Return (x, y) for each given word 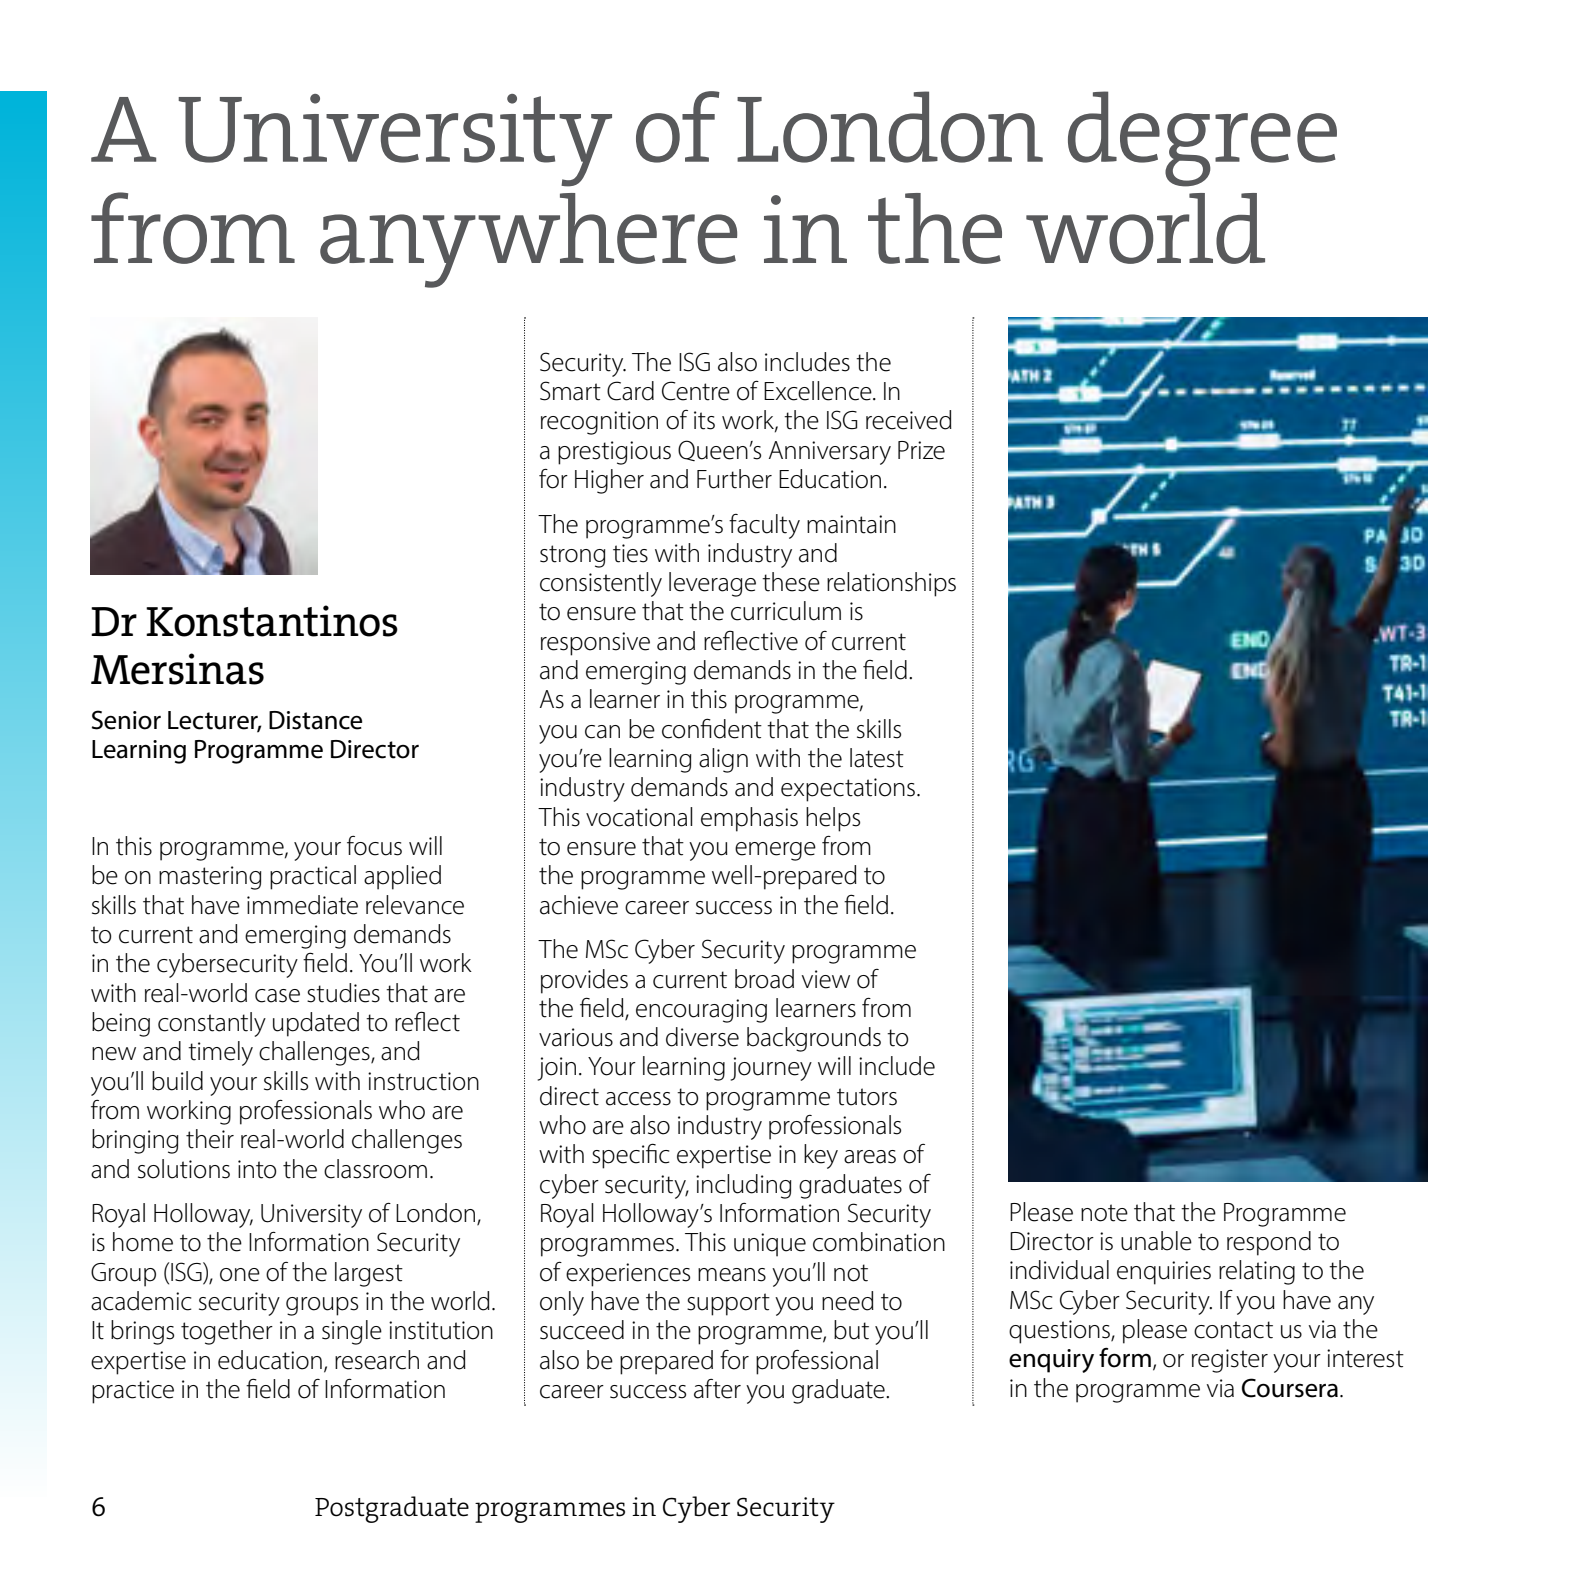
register (1230, 1361)
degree (1202, 139)
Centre (696, 391)
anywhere (528, 240)
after (717, 1389)
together (227, 1332)
